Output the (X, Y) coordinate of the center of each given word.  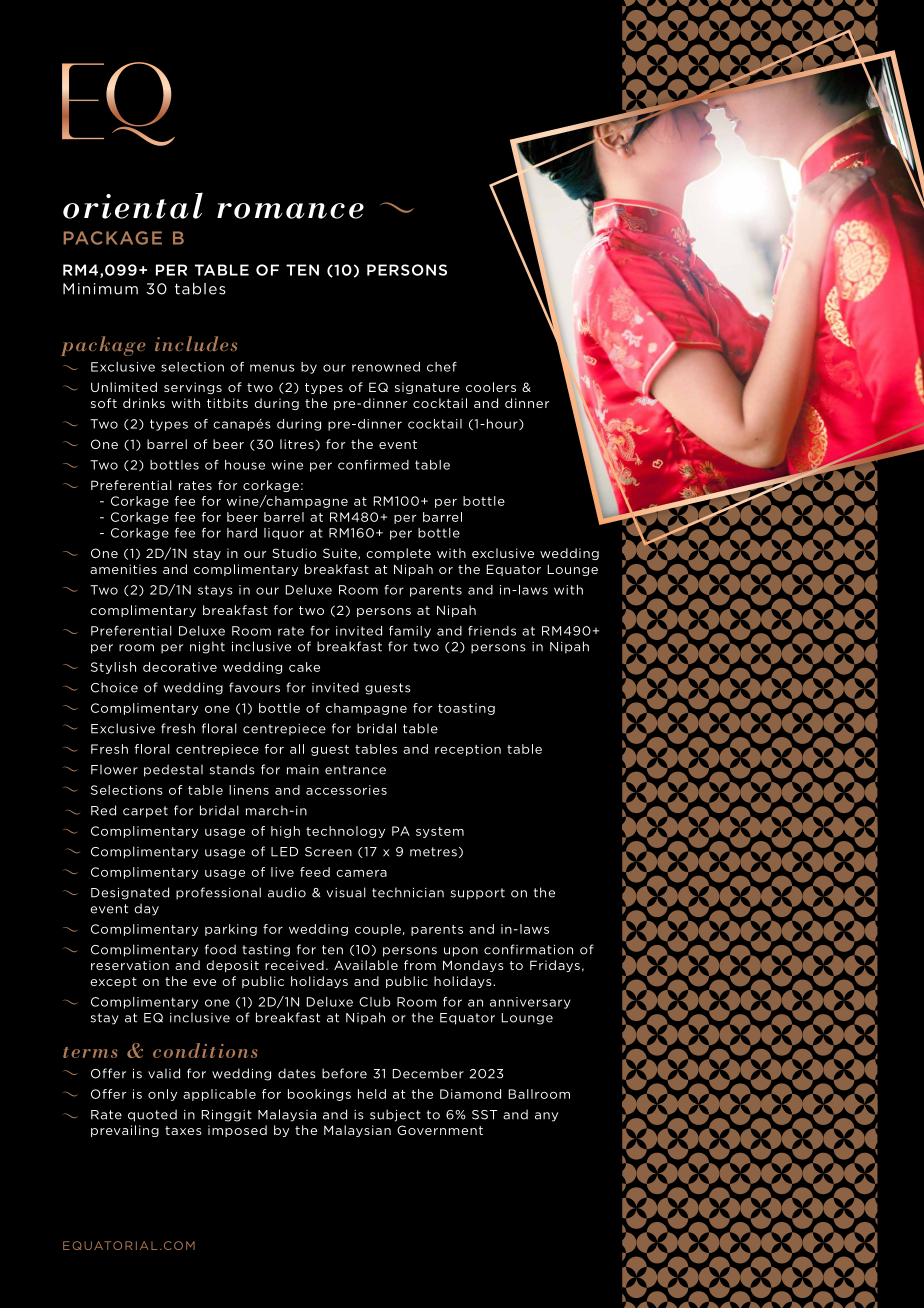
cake (304, 667)
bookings (319, 1095)
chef (442, 367)
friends (492, 631)
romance (290, 211)
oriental (133, 205)
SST (484, 1115)
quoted (152, 1115)
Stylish (113, 668)
